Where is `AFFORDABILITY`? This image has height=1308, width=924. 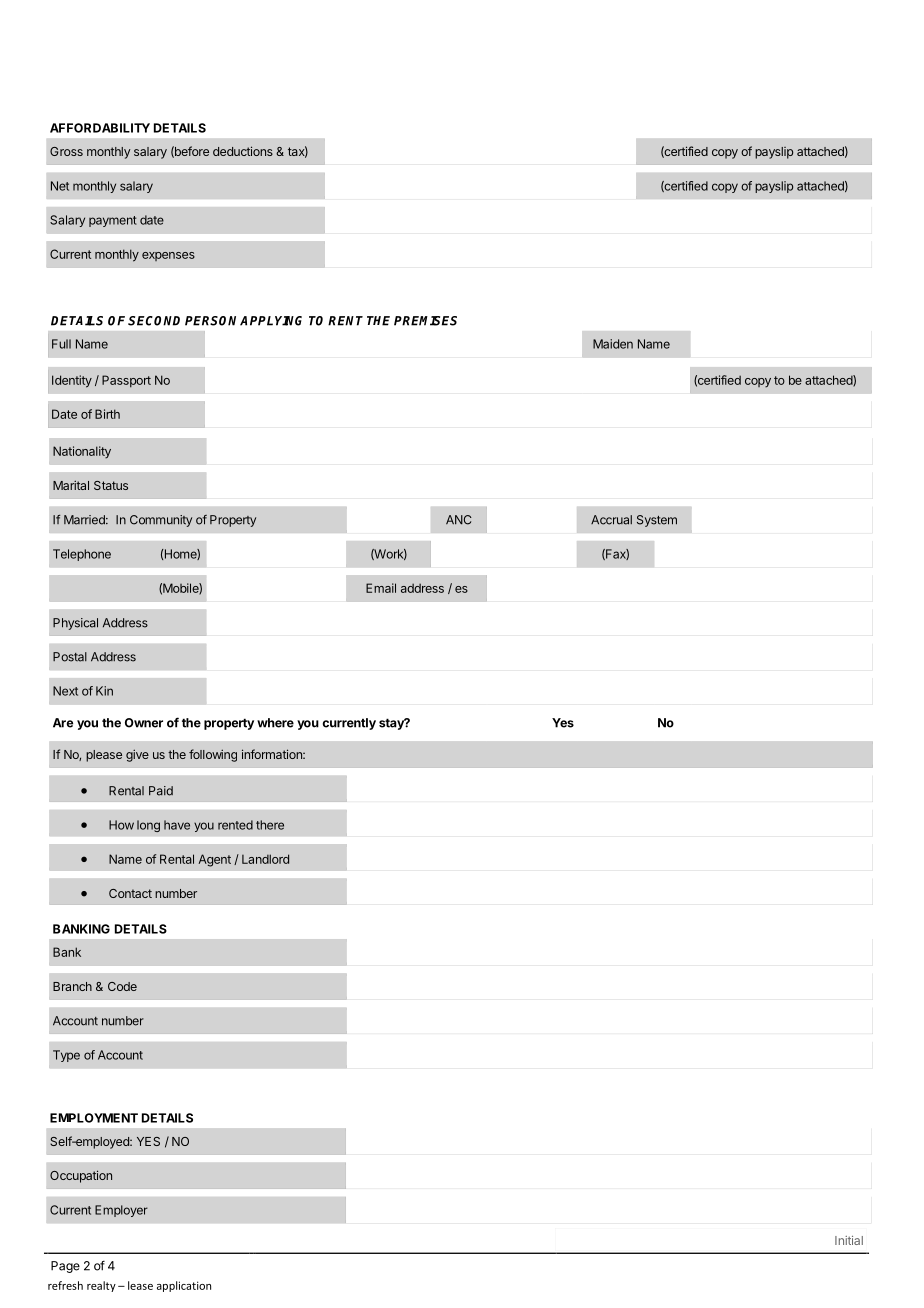 AFFORDABILITY is located at coordinates (100, 128).
